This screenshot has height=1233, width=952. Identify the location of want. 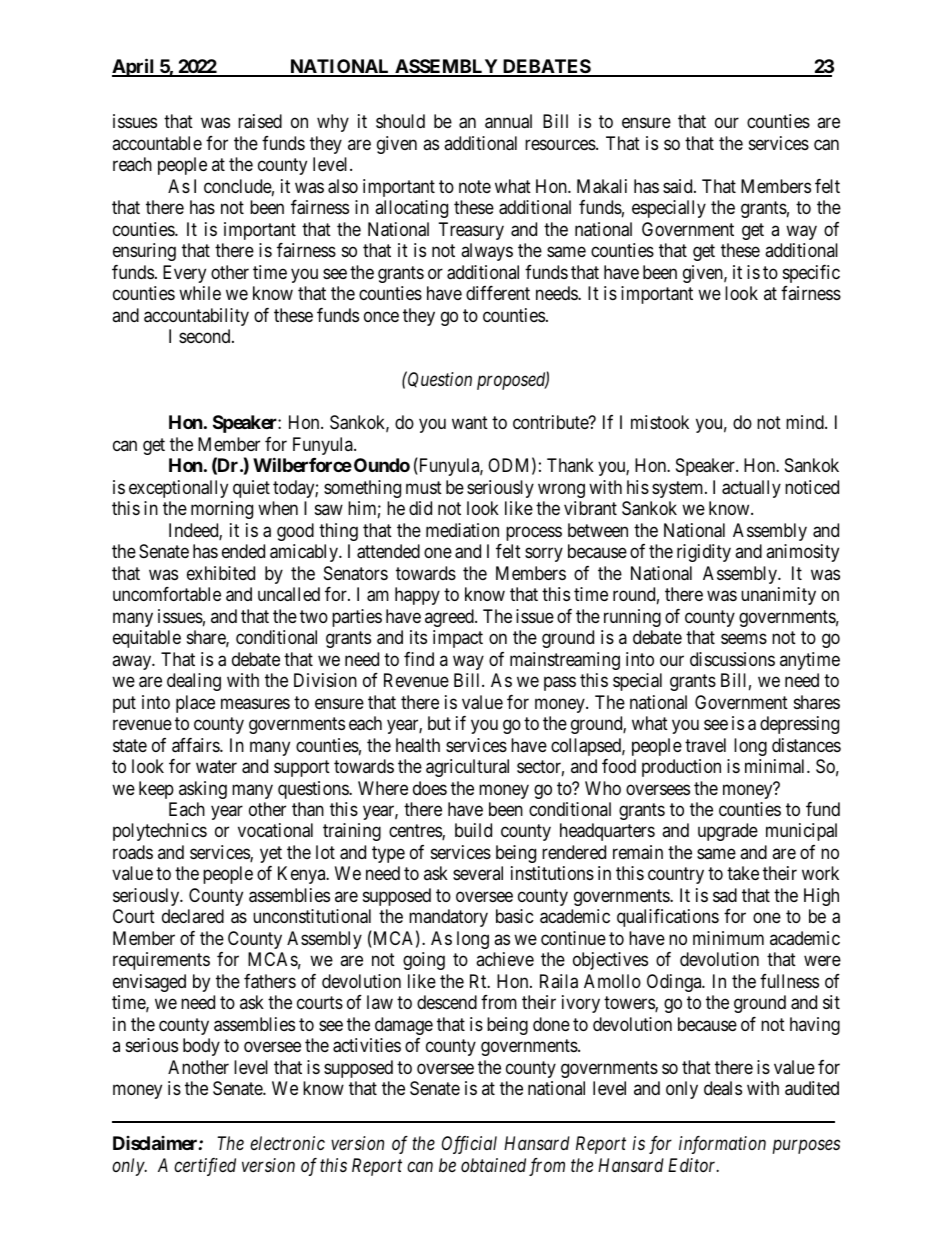
(470, 423).
